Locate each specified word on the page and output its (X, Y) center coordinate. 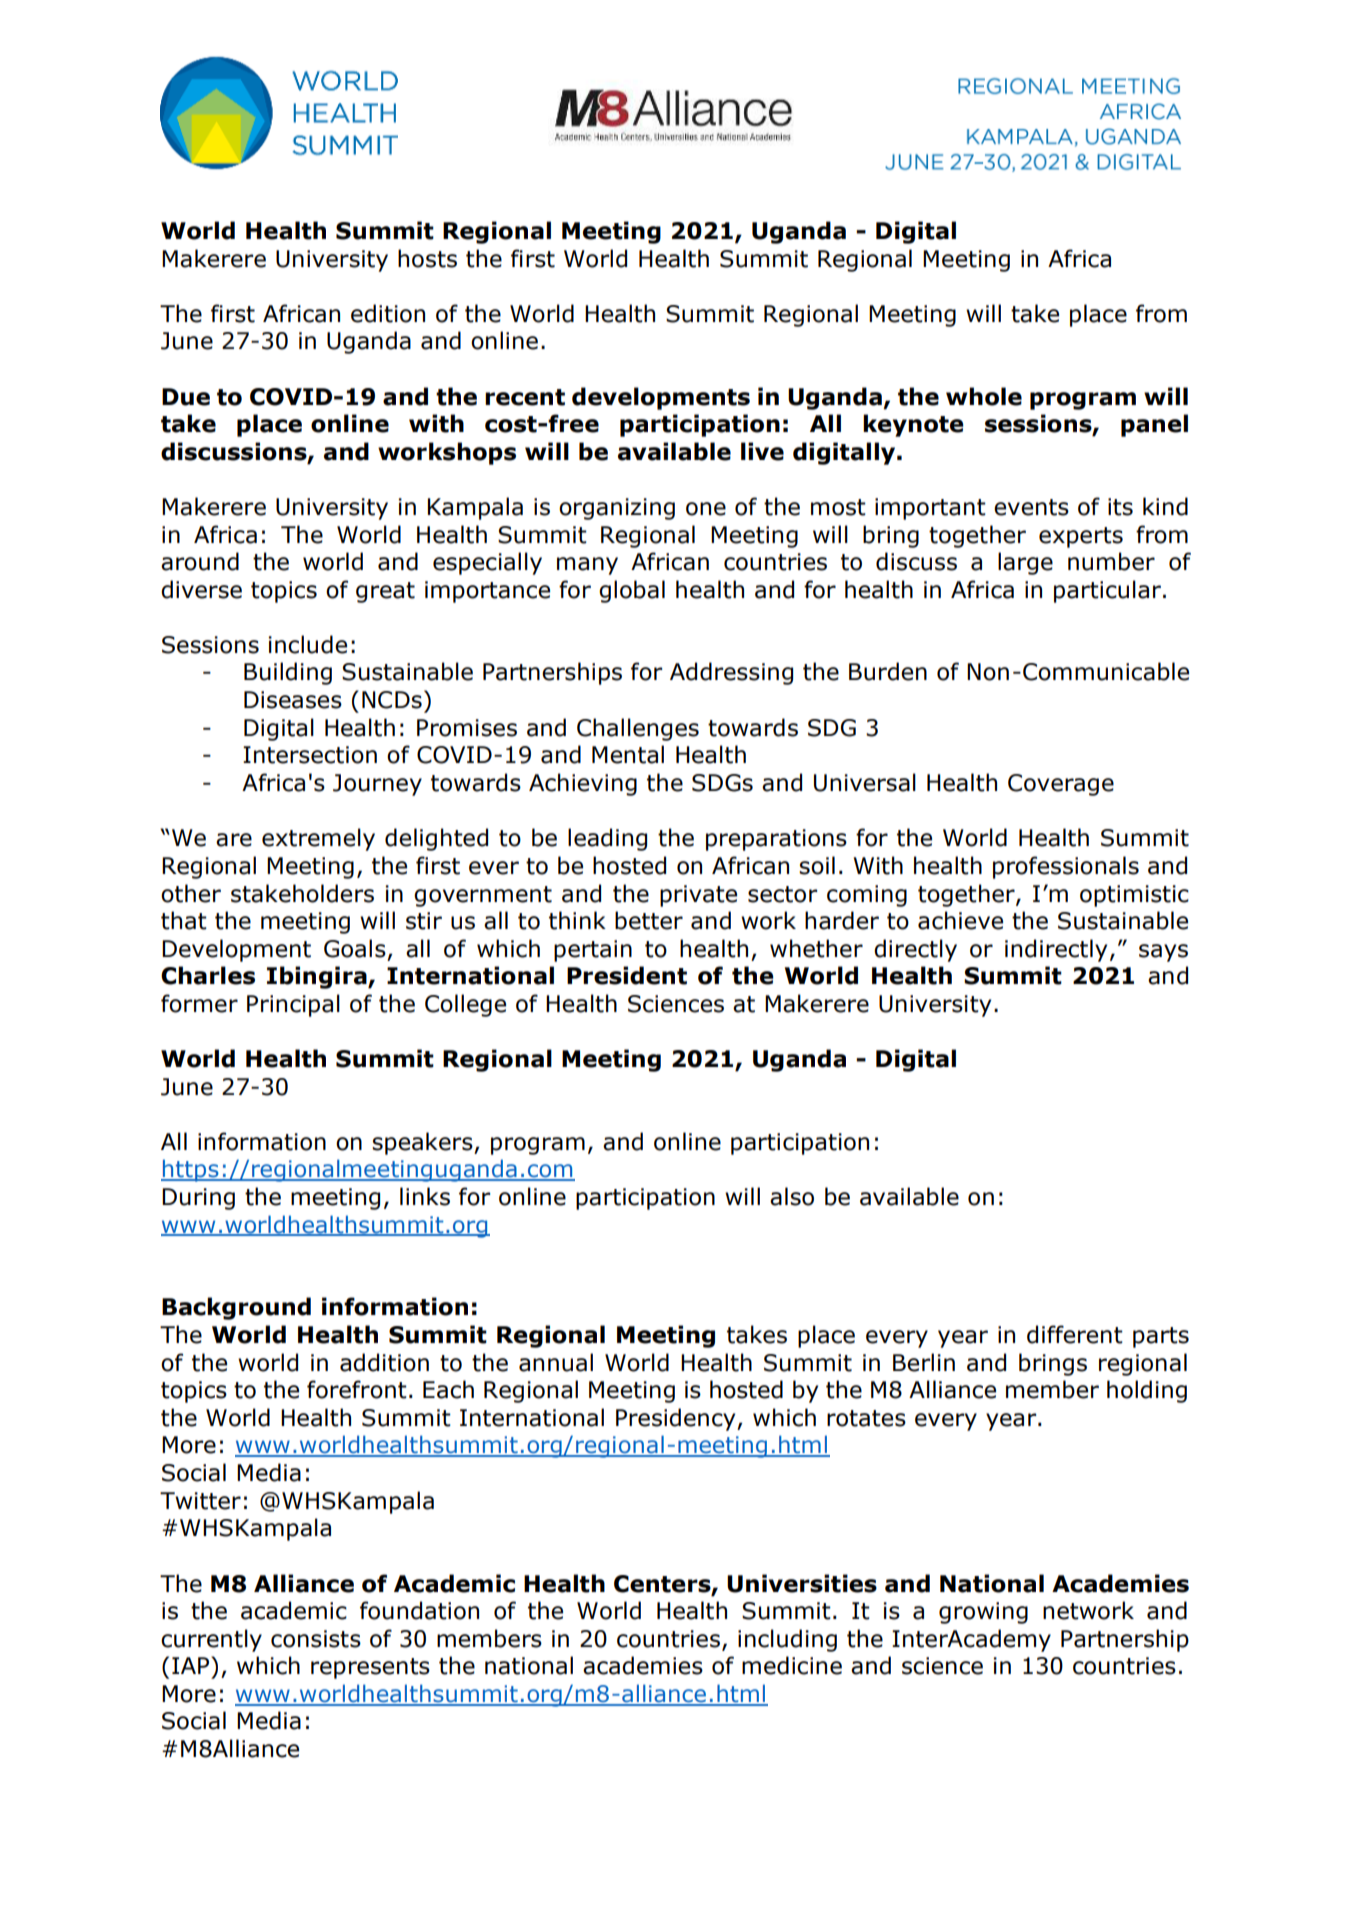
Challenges (638, 729)
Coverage (1061, 785)
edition (388, 313)
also (792, 1196)
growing (983, 1613)
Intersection (310, 755)
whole (984, 396)
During (198, 1199)
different (1075, 1334)
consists (316, 1639)
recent (525, 397)
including (787, 1640)
